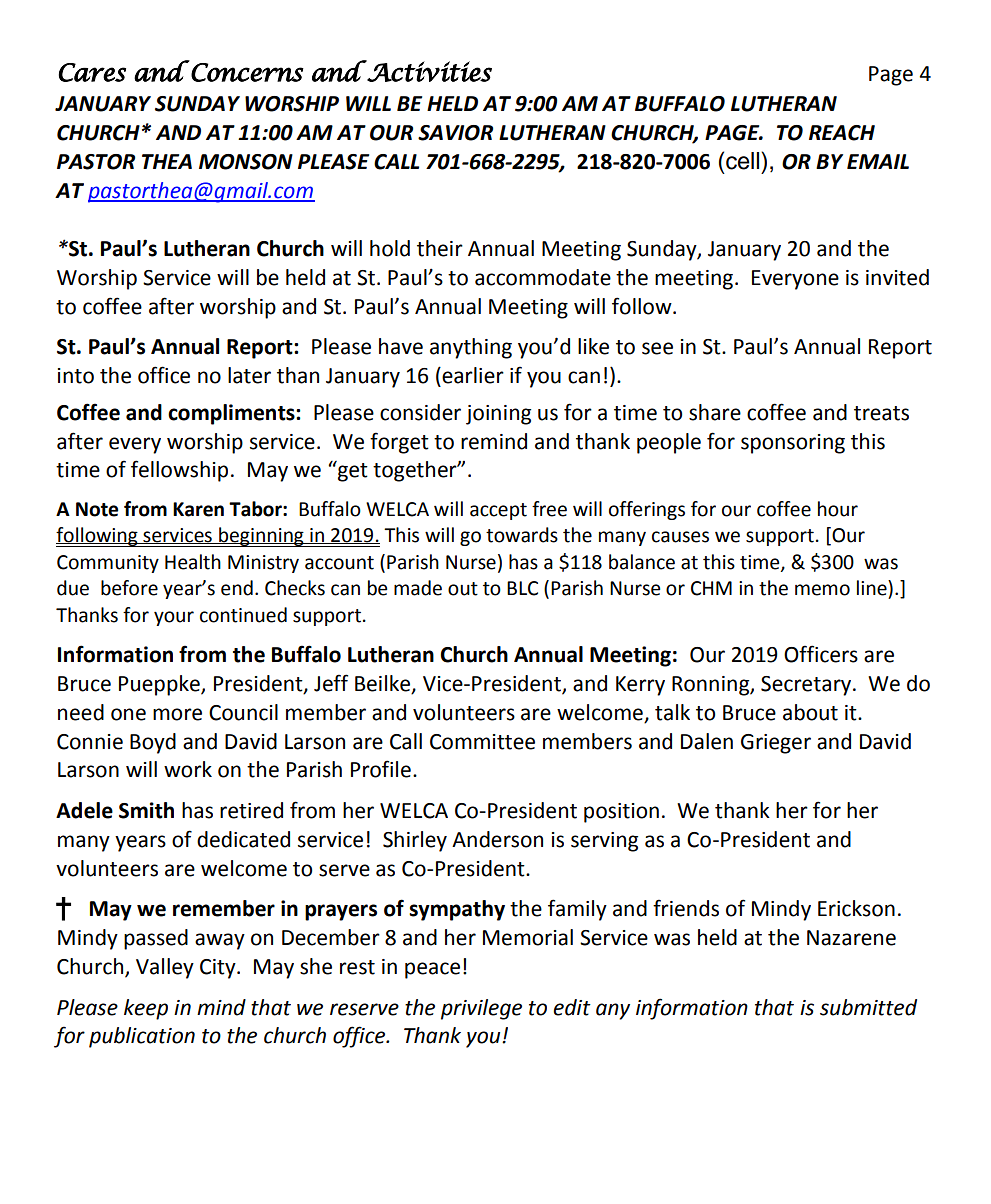  What do you see at coordinates (868, 1007) in the screenshot?
I see `submitted` at bounding box center [868, 1007].
